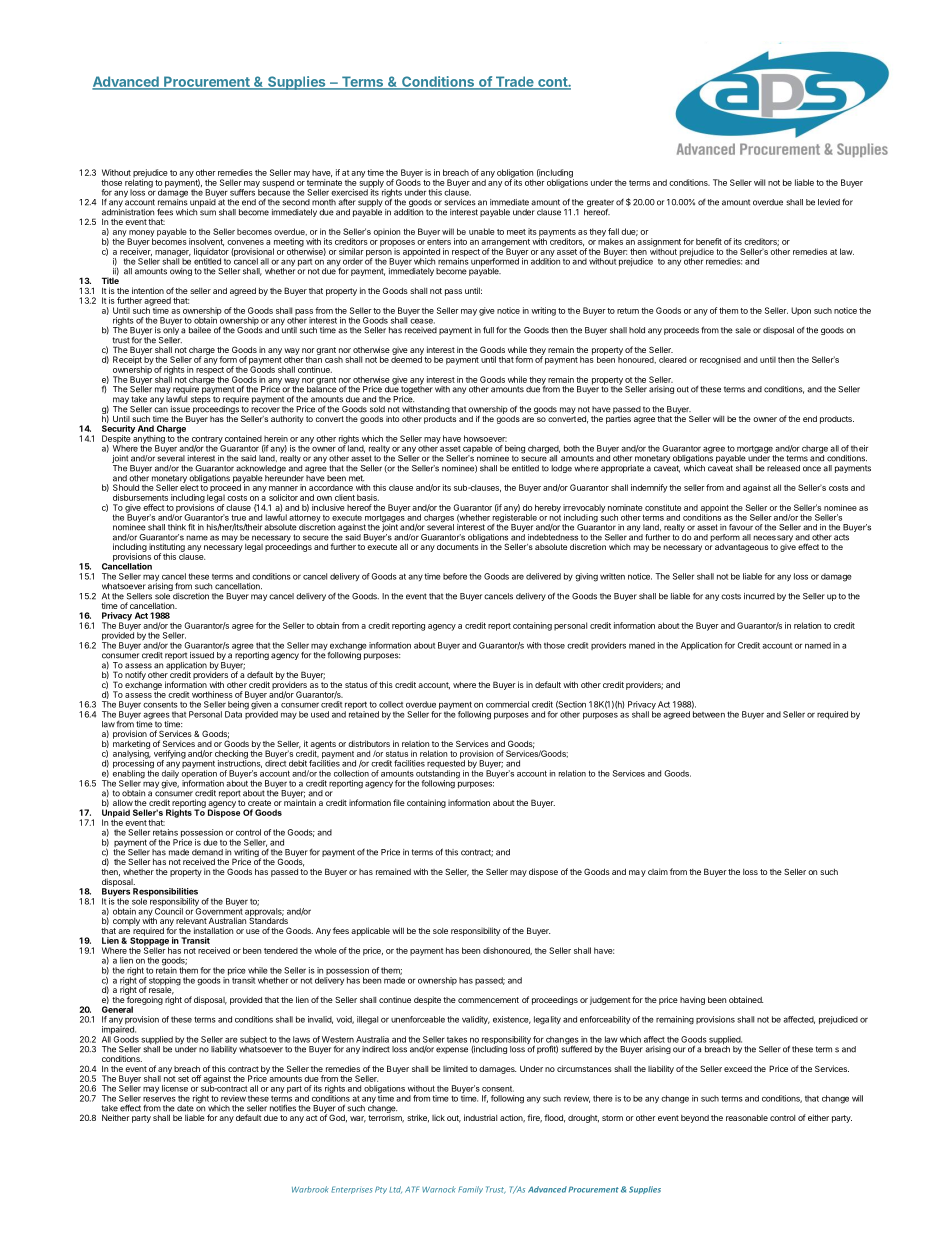 This page has width=952, height=1233. Describe the element at coordinates (514, 82) in the page. I see `Trade` at that location.
